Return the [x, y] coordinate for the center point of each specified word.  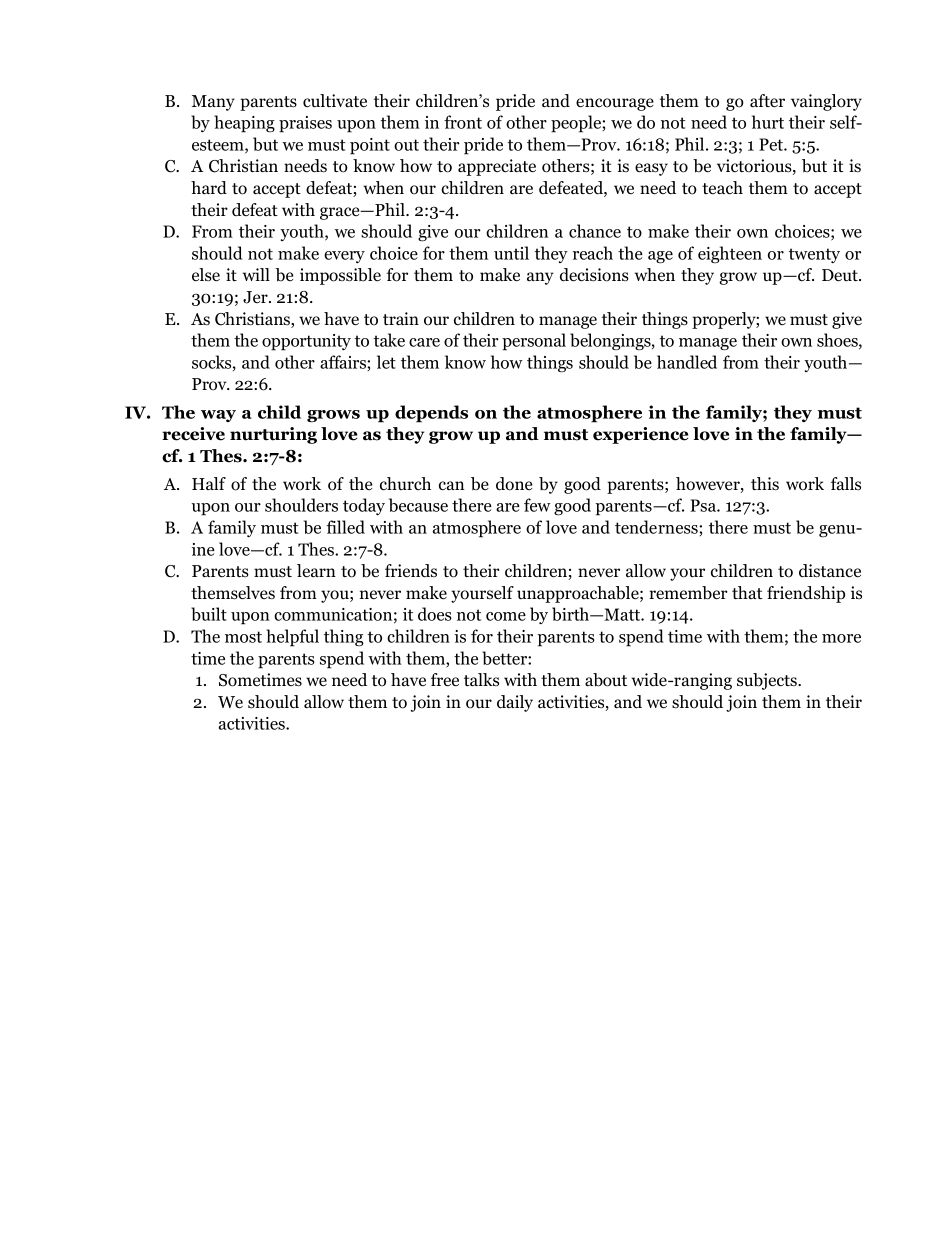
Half [209, 483]
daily [515, 703]
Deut [841, 275]
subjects [768, 681]
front [463, 122]
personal [534, 342]
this [765, 484]
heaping [244, 124]
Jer [256, 297]
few [537, 505]
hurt [768, 122]
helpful [292, 638]
